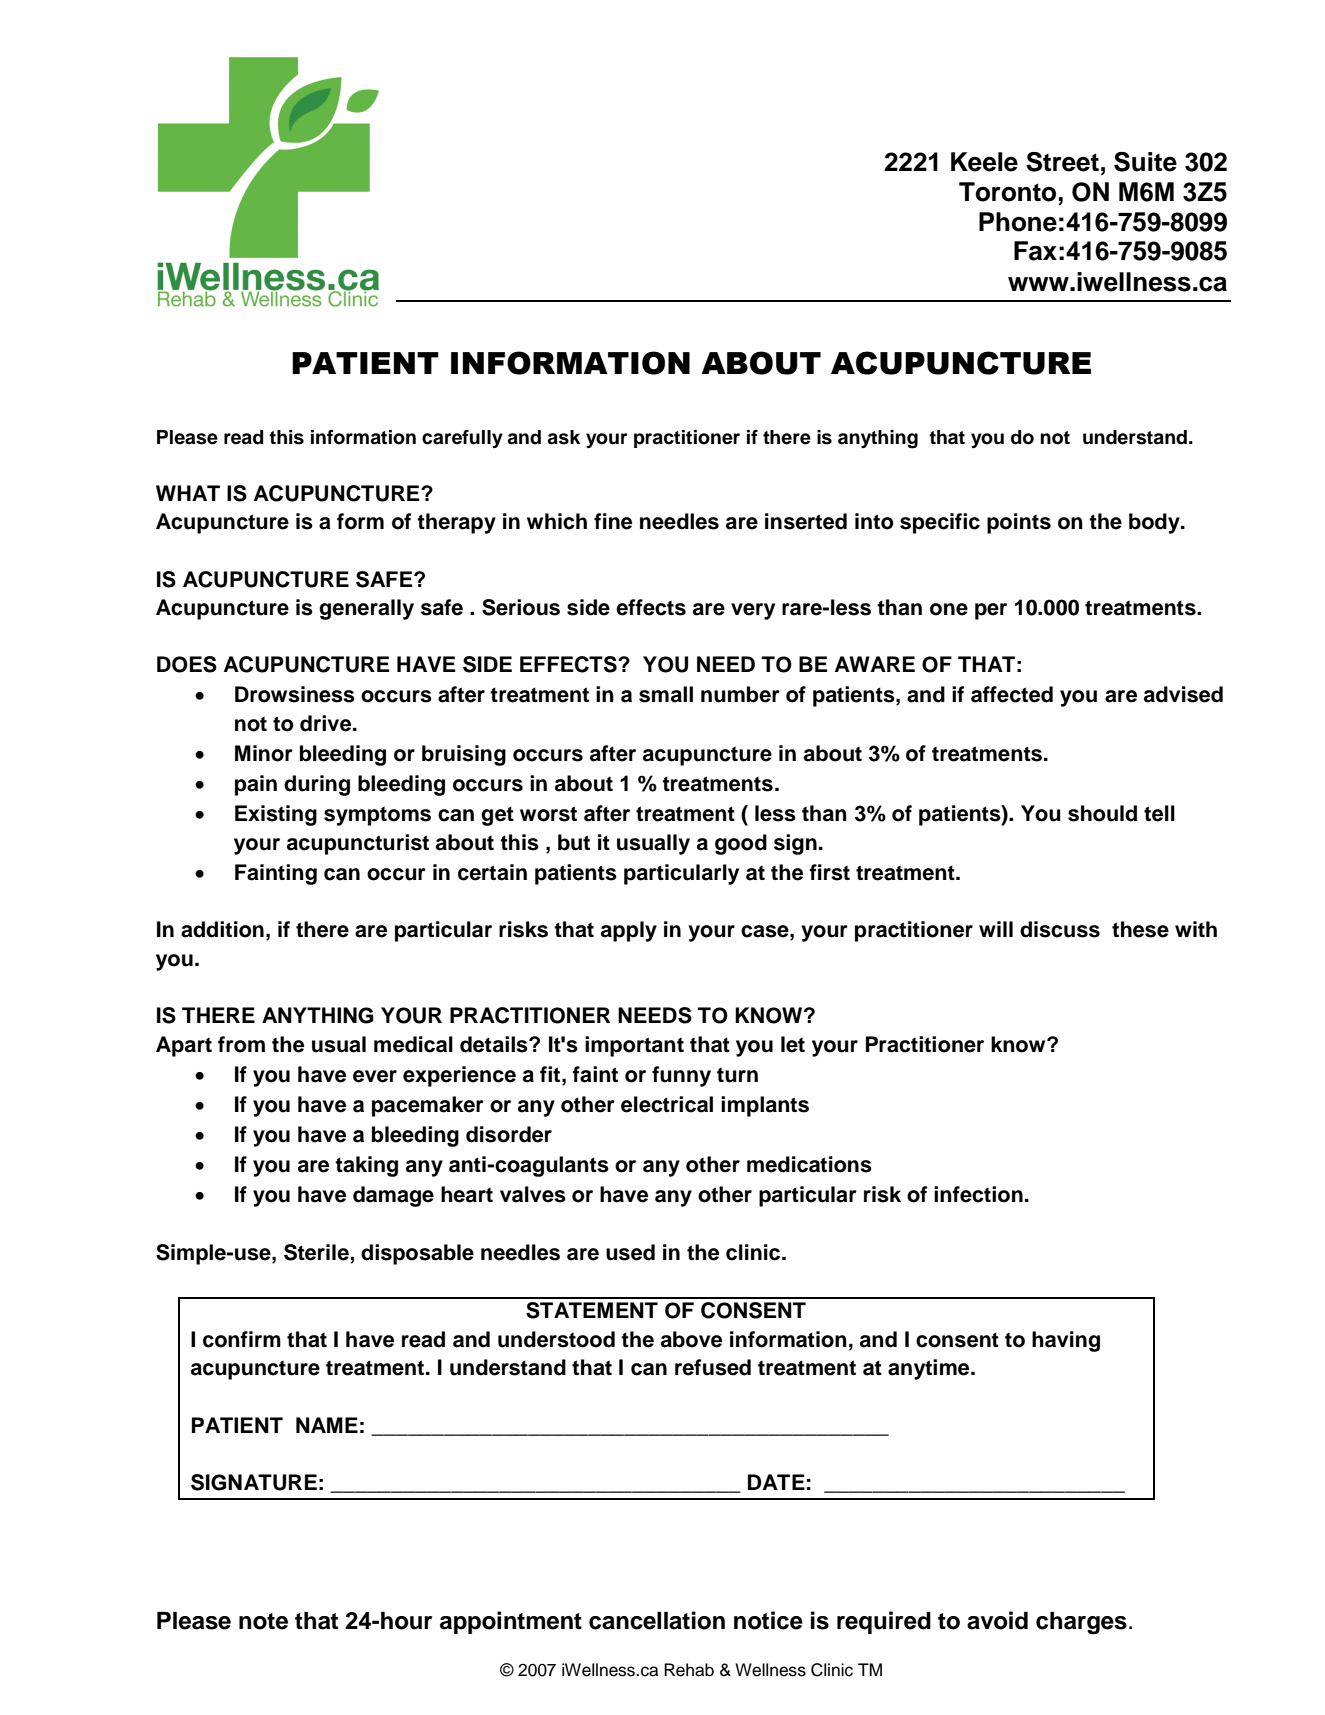 The image size is (1325, 1715). What do you see at coordinates (263, 1621) in the document?
I see `note` at bounding box center [263, 1621].
